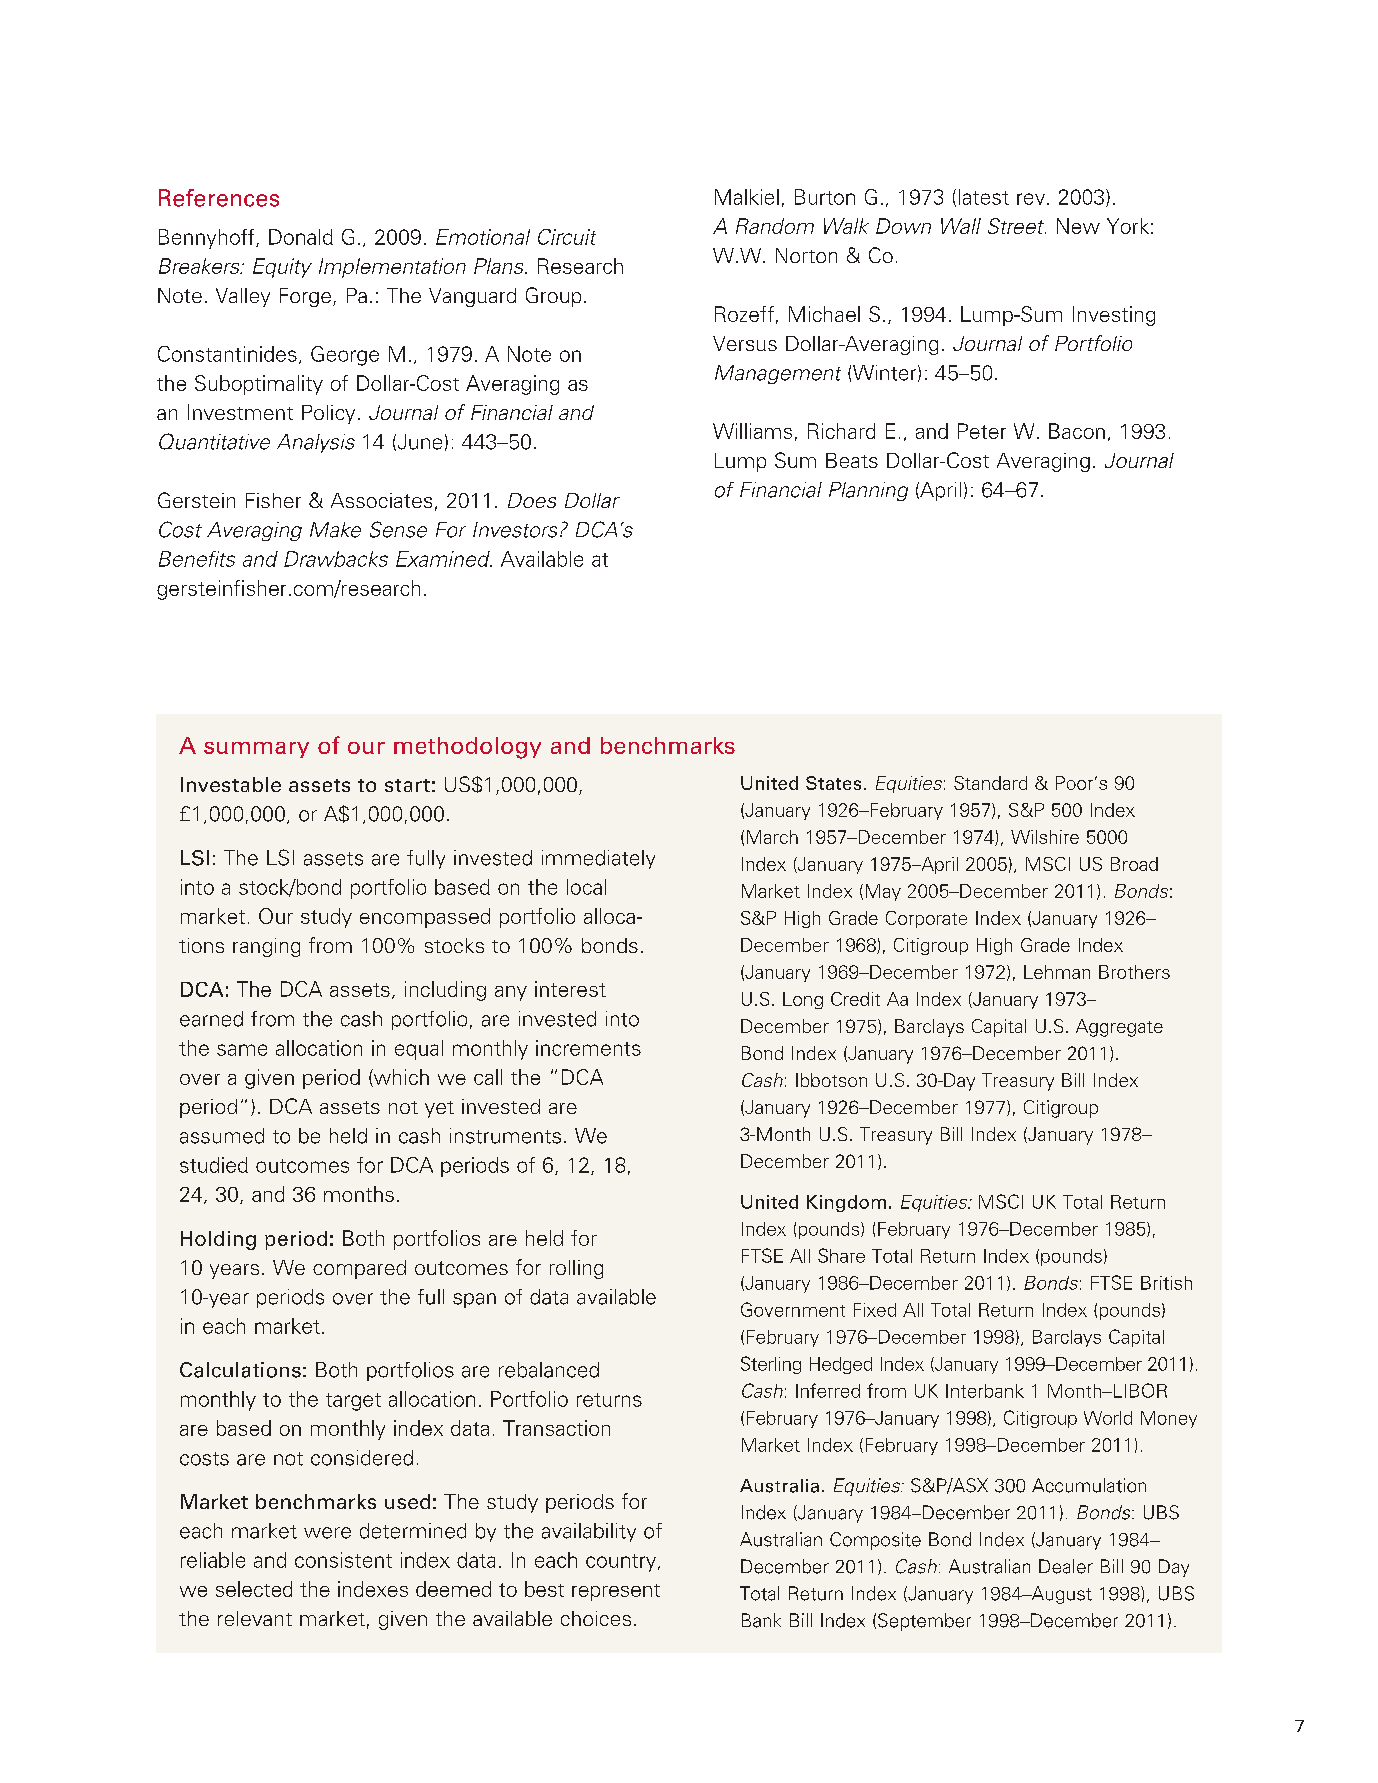 The image size is (1378, 1783). I want to click on Malkiel, so click(747, 197).
